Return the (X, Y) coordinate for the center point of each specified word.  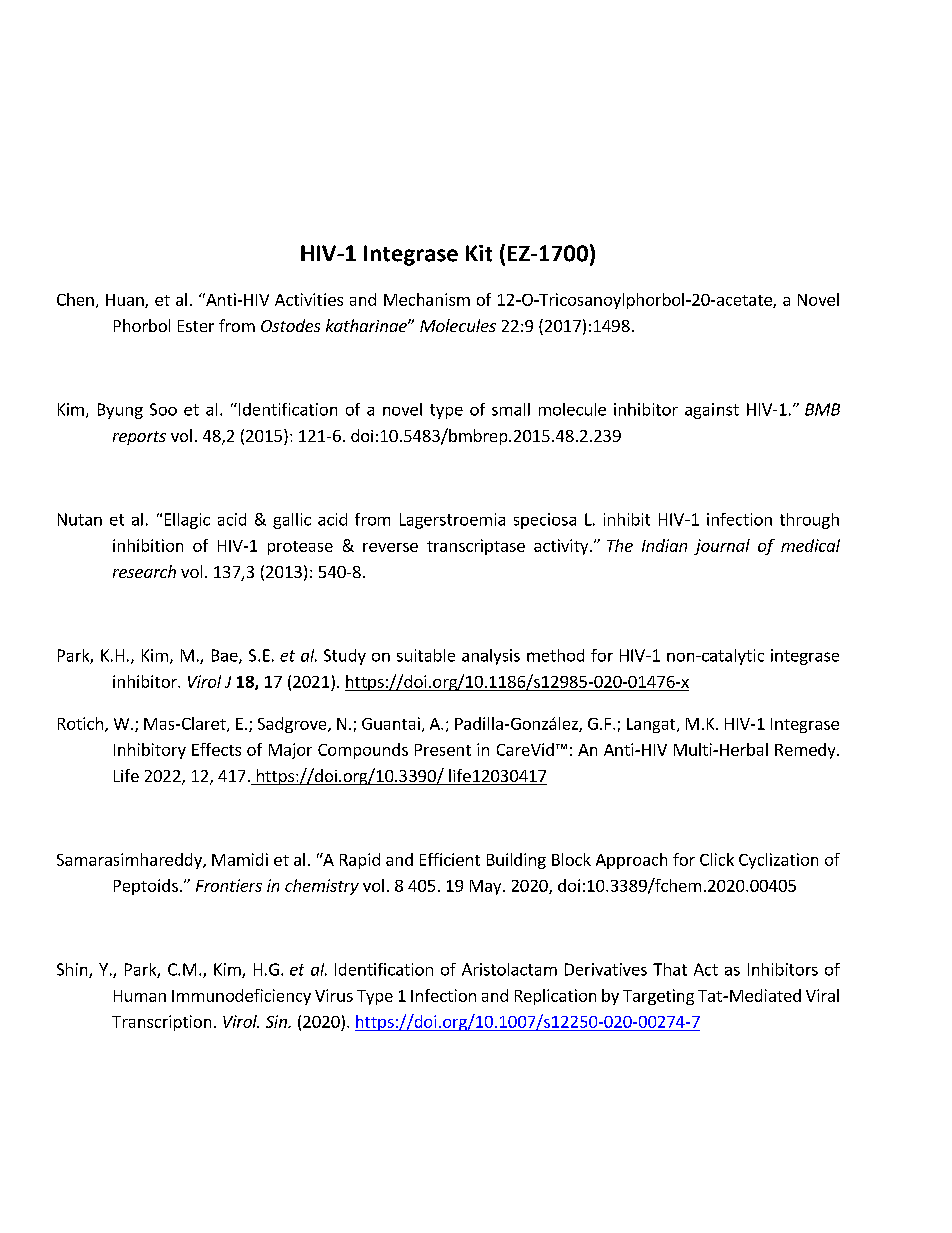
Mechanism (427, 299)
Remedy (806, 751)
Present (443, 750)
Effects (216, 749)
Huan (126, 301)
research (144, 571)
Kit (479, 253)
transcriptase (476, 547)
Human (140, 996)
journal (722, 547)
